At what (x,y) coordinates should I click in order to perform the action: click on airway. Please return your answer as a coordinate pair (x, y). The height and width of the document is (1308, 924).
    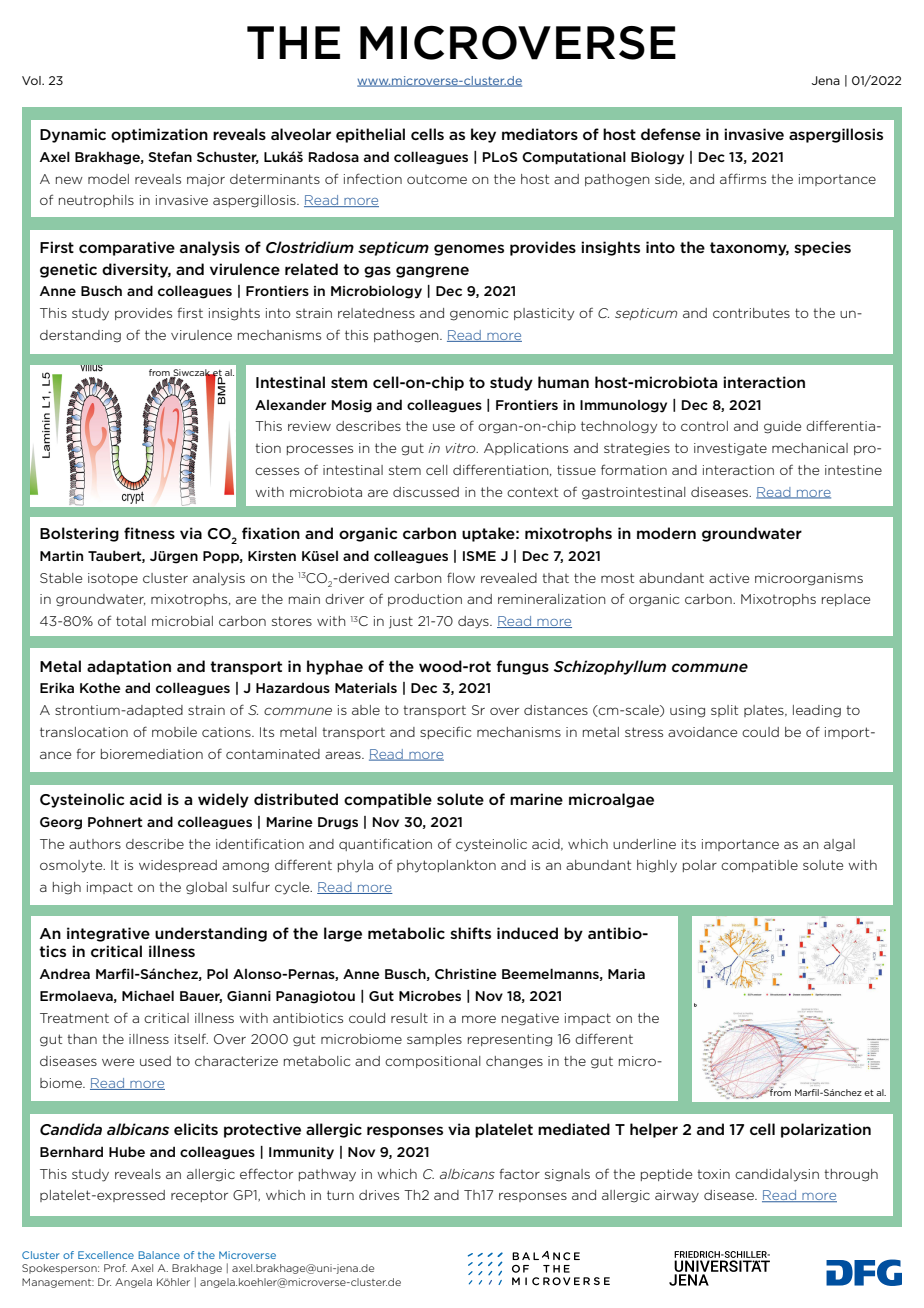
    Looking at the image, I should click on (677, 1196).
